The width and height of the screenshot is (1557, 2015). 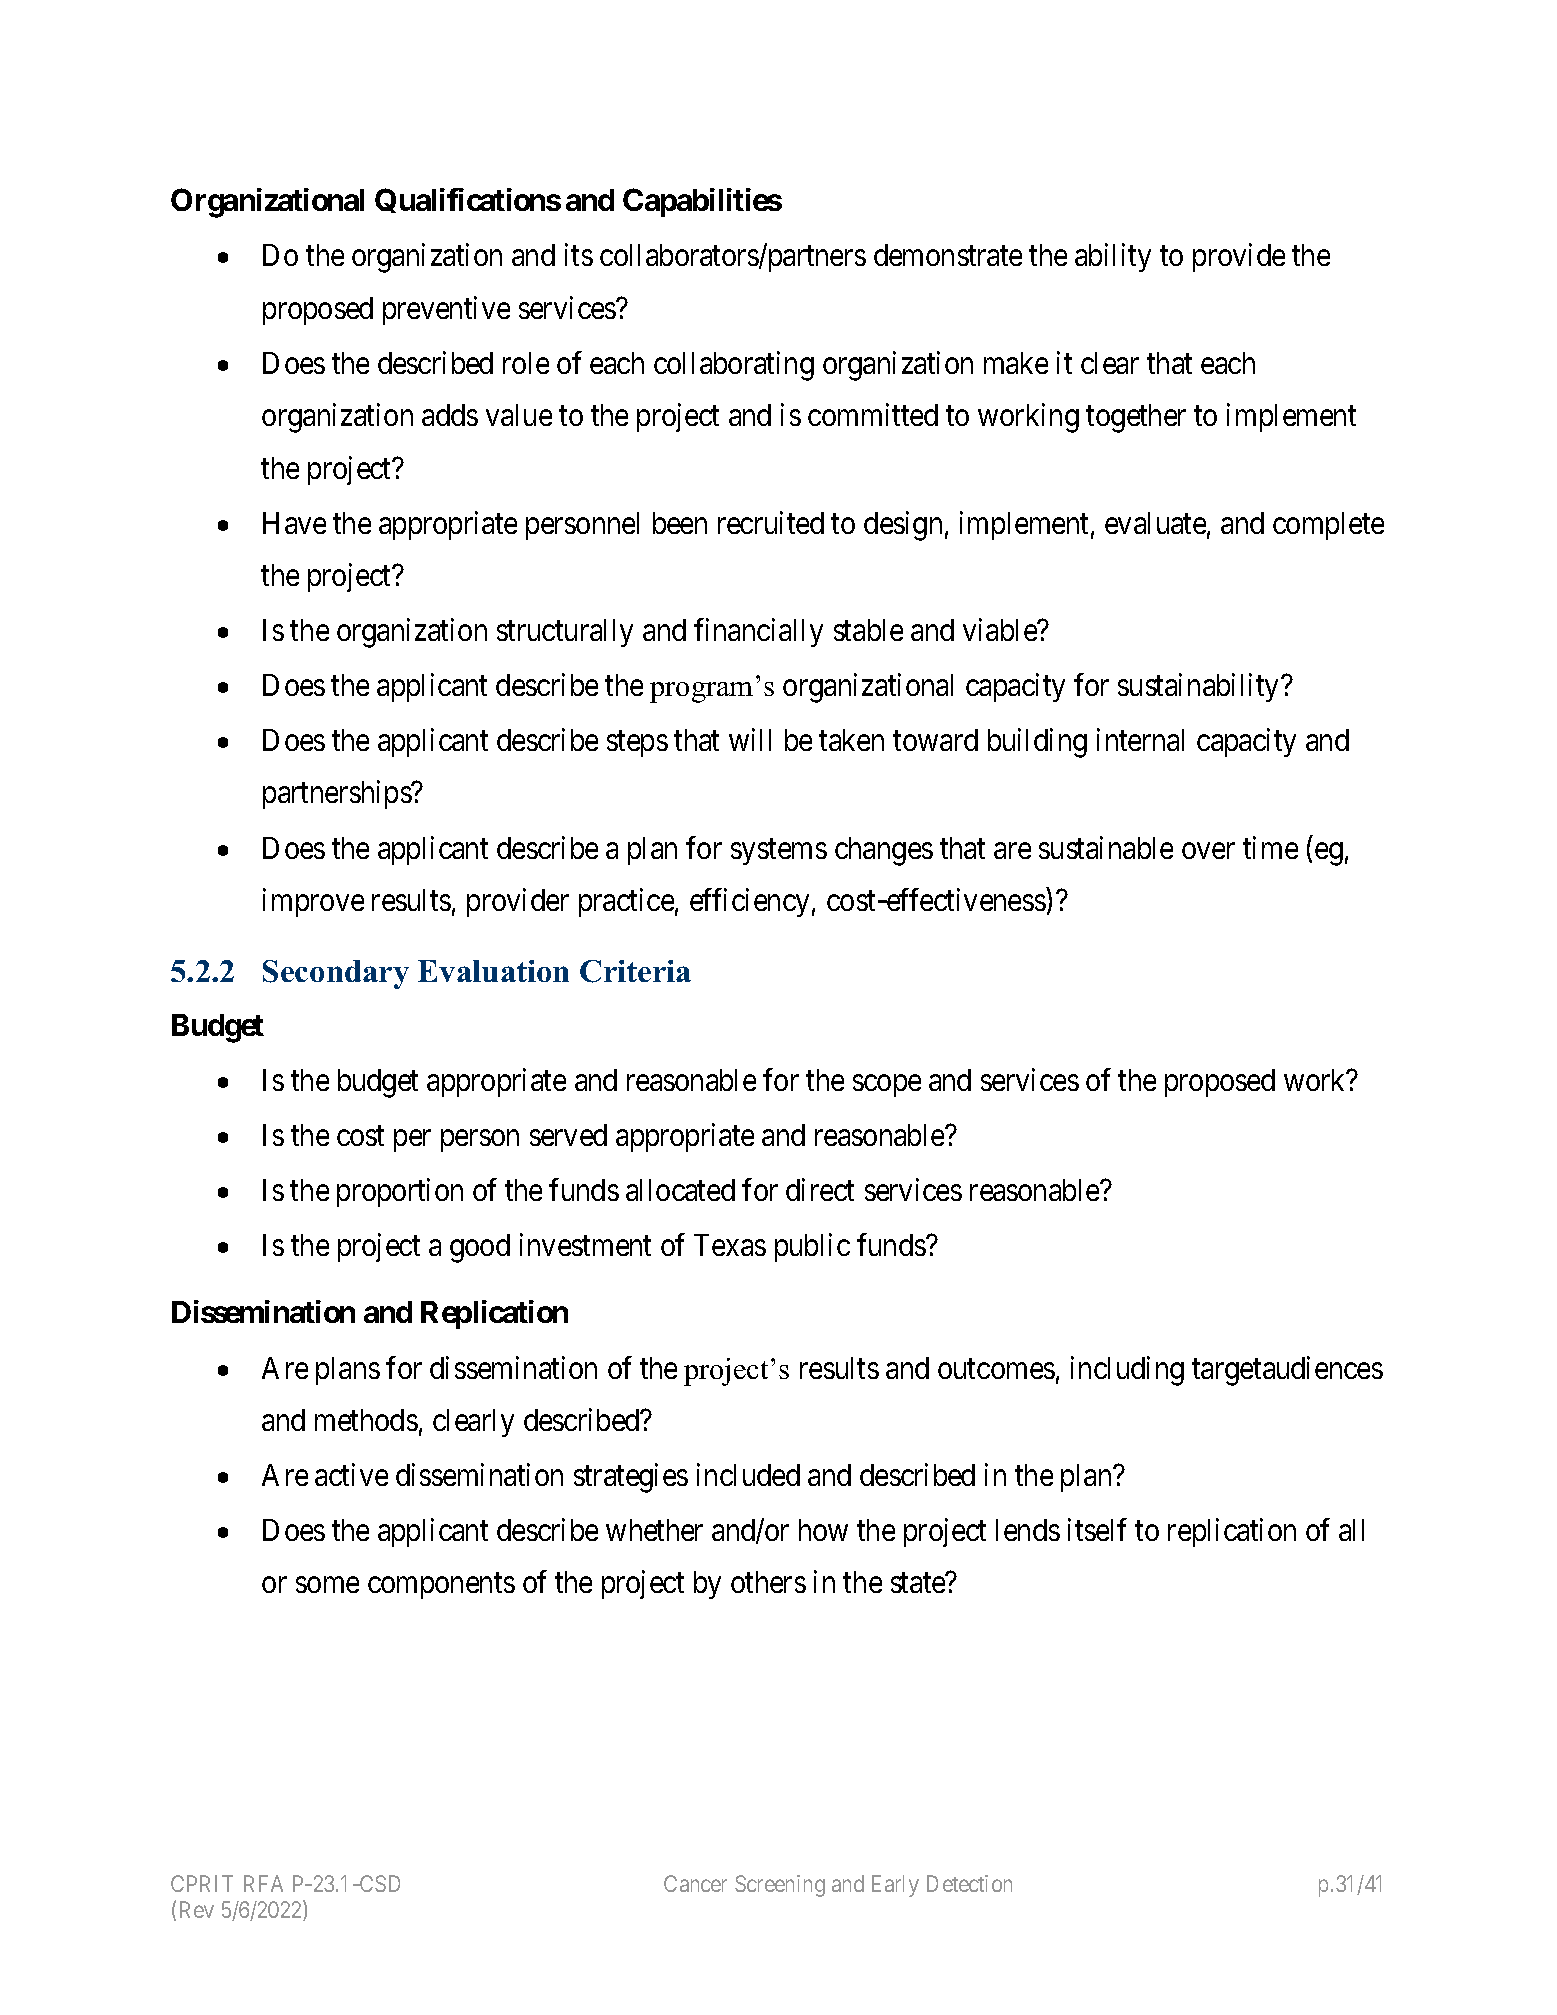 What do you see at coordinates (336, 974) in the screenshot?
I see `Secondary` at bounding box center [336, 974].
